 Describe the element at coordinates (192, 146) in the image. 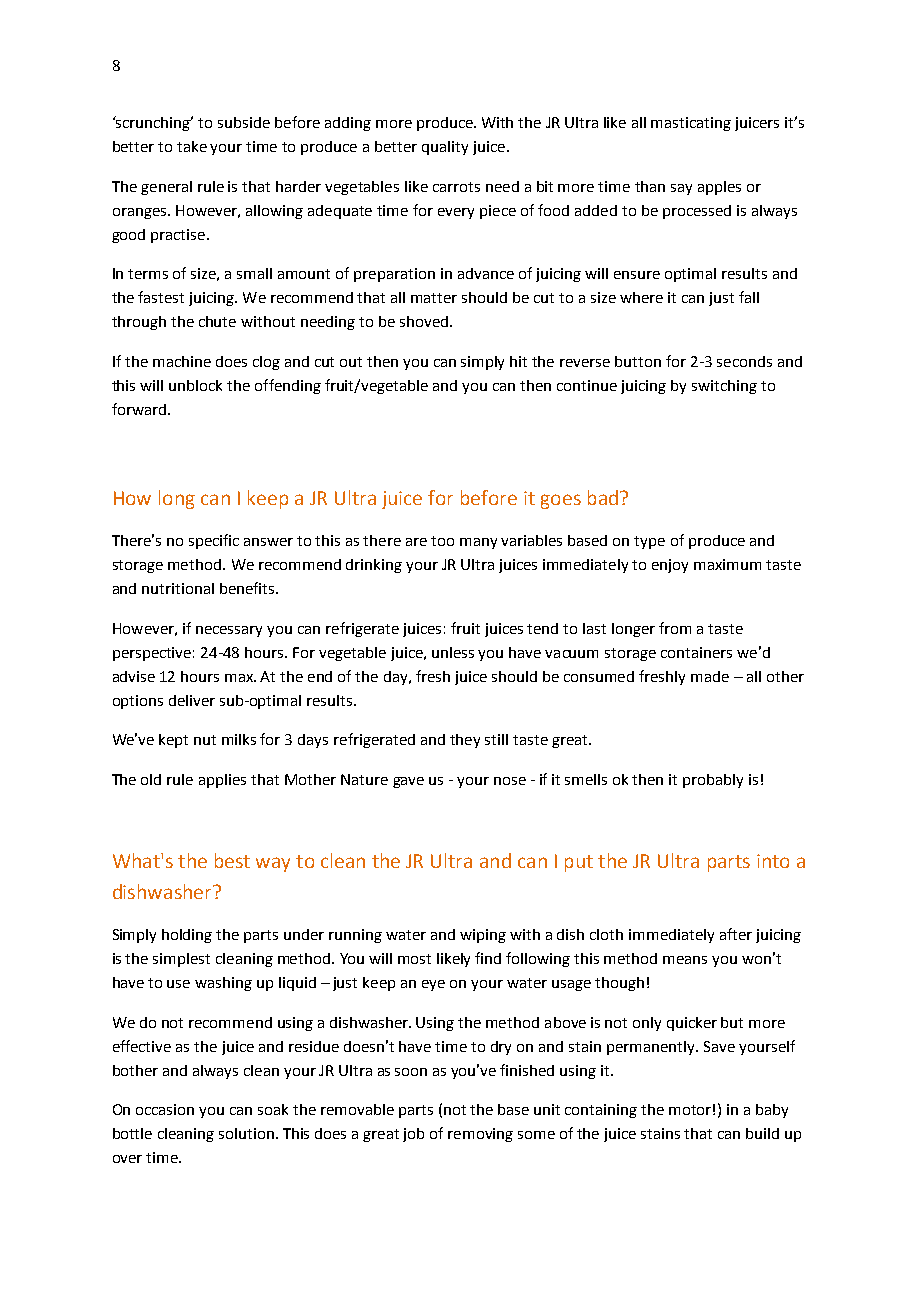

I see `take` at that location.
